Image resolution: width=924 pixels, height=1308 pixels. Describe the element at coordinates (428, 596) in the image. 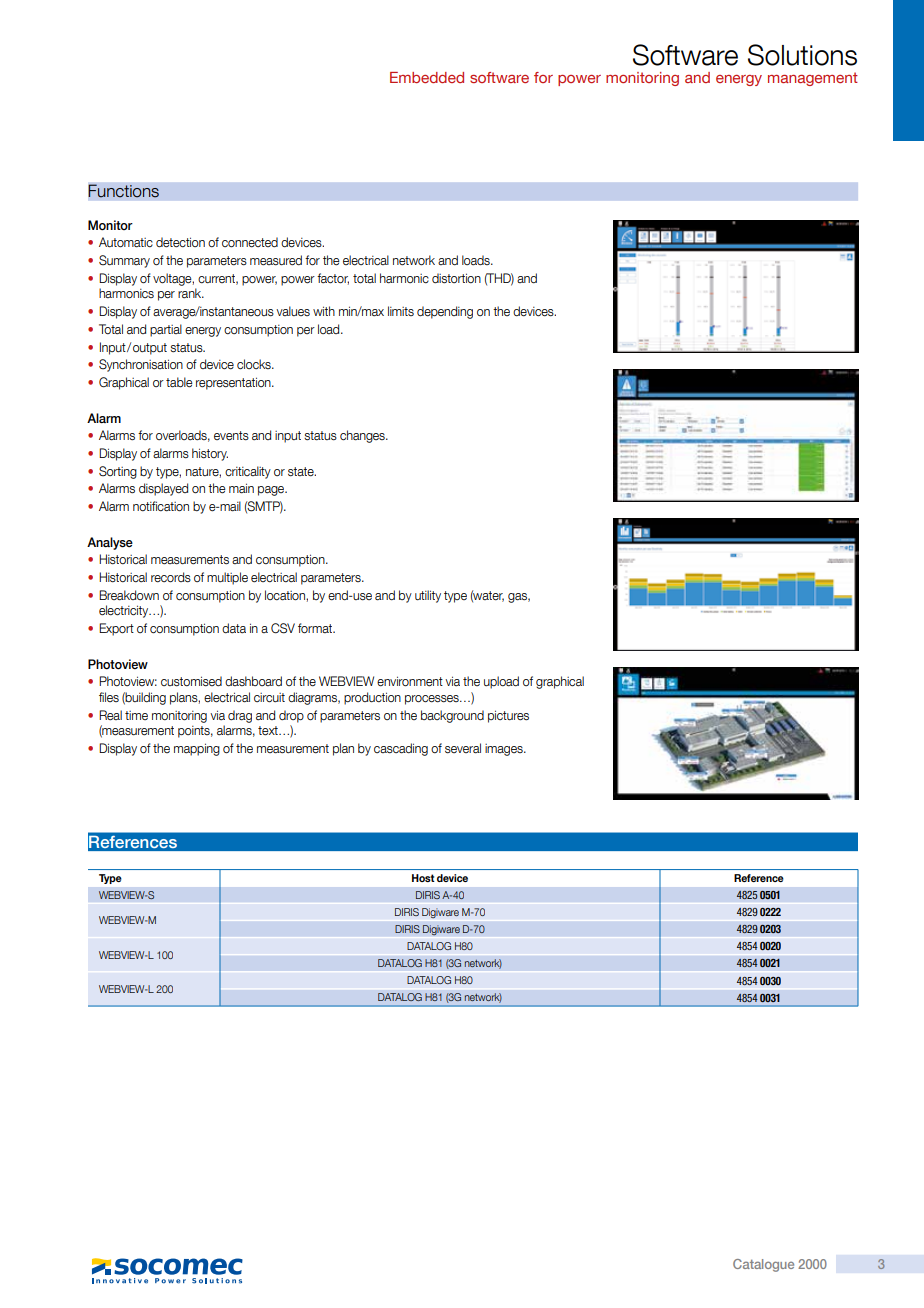

I see `utility` at that location.
